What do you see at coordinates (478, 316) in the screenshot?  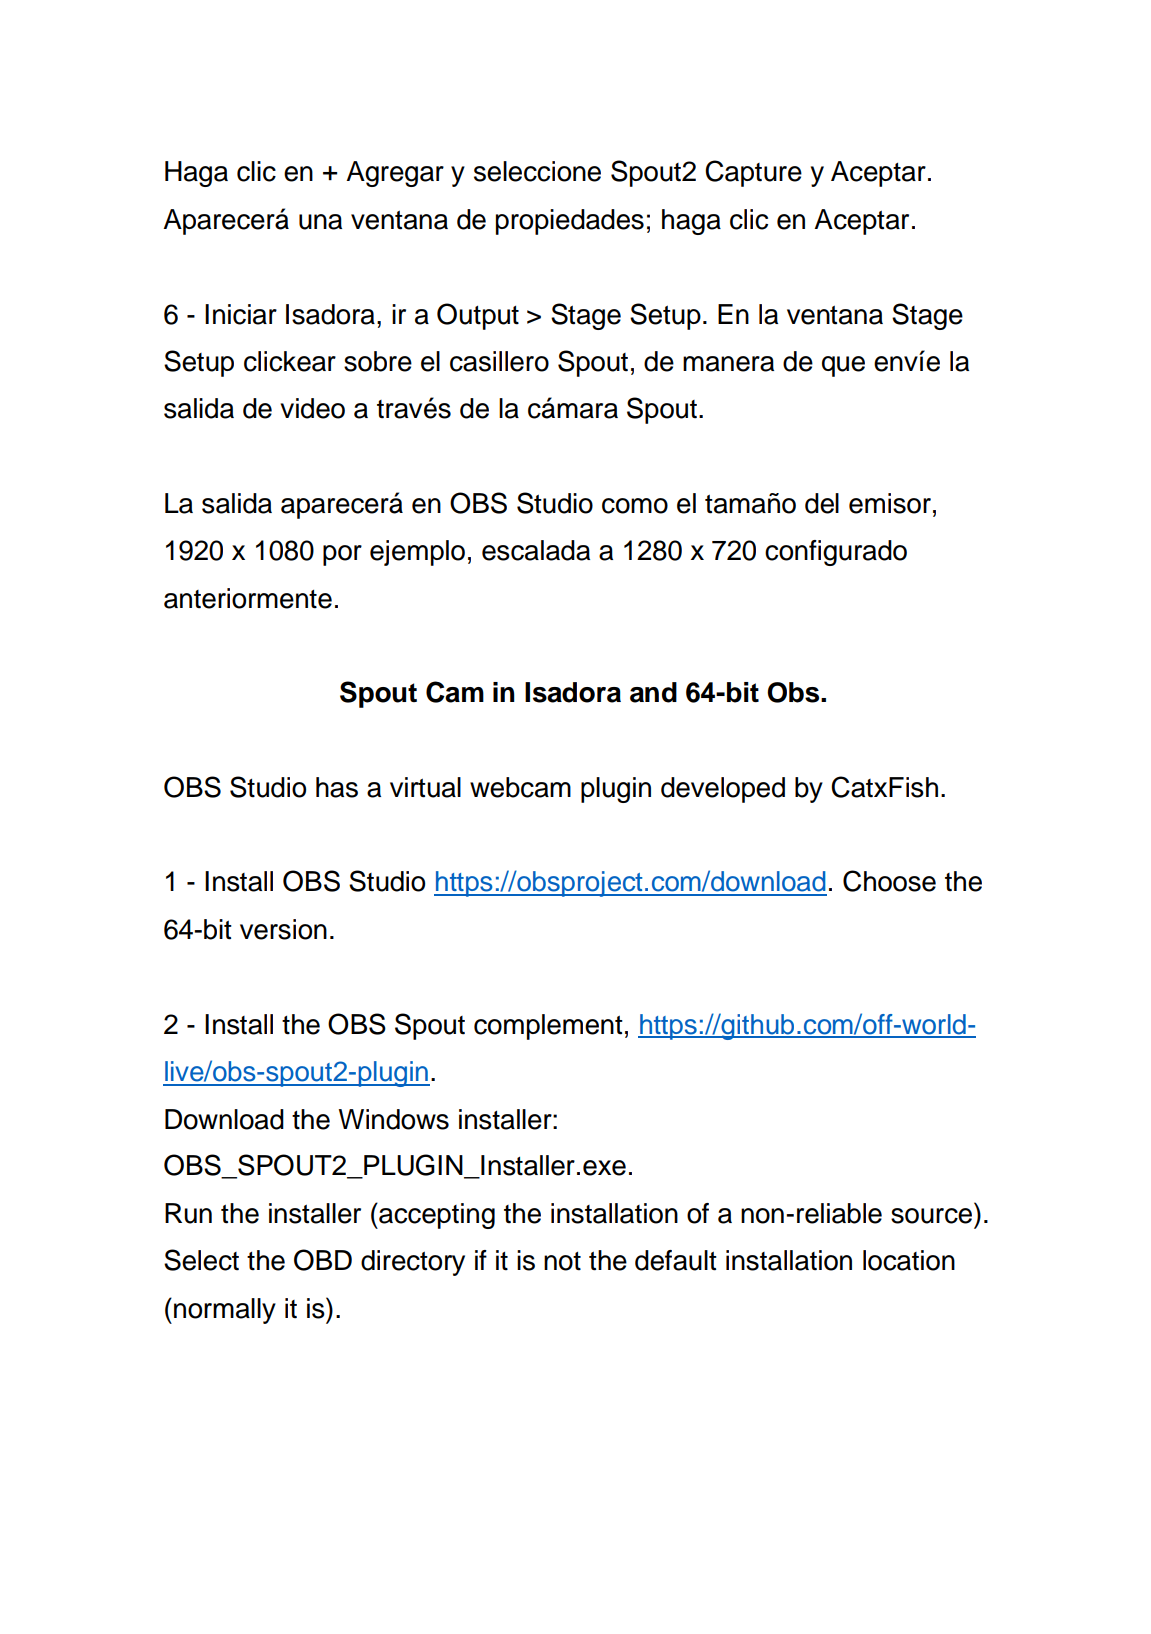 I see `Output` at bounding box center [478, 316].
